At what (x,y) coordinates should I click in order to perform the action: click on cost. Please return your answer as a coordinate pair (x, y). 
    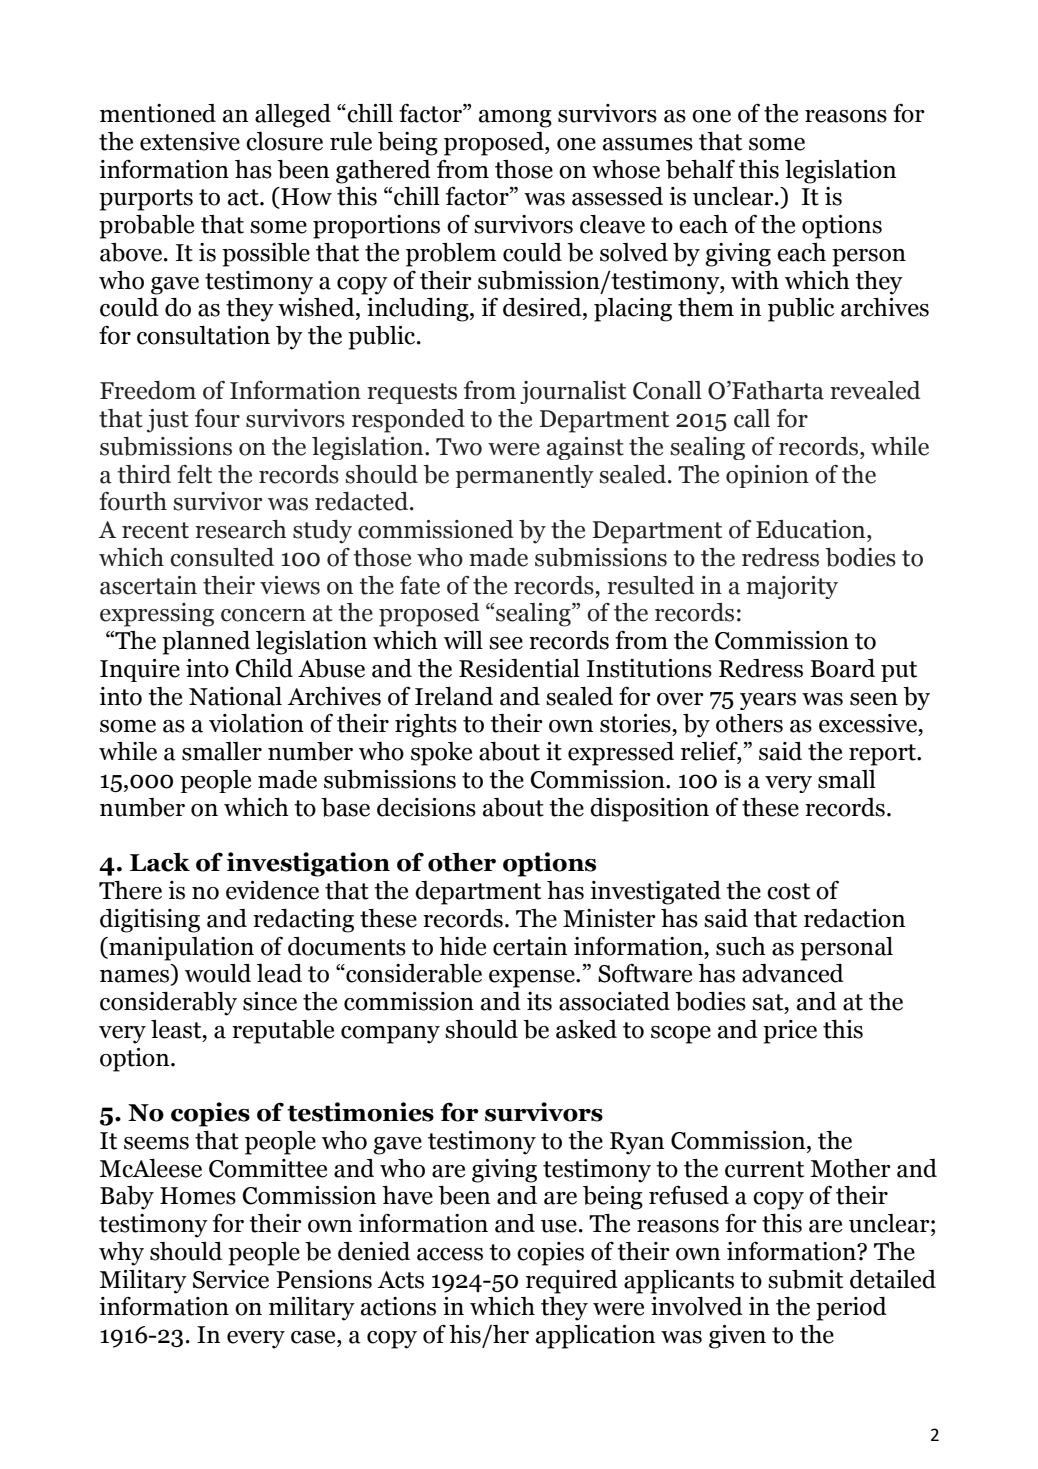
    Looking at the image, I should click on (788, 891).
